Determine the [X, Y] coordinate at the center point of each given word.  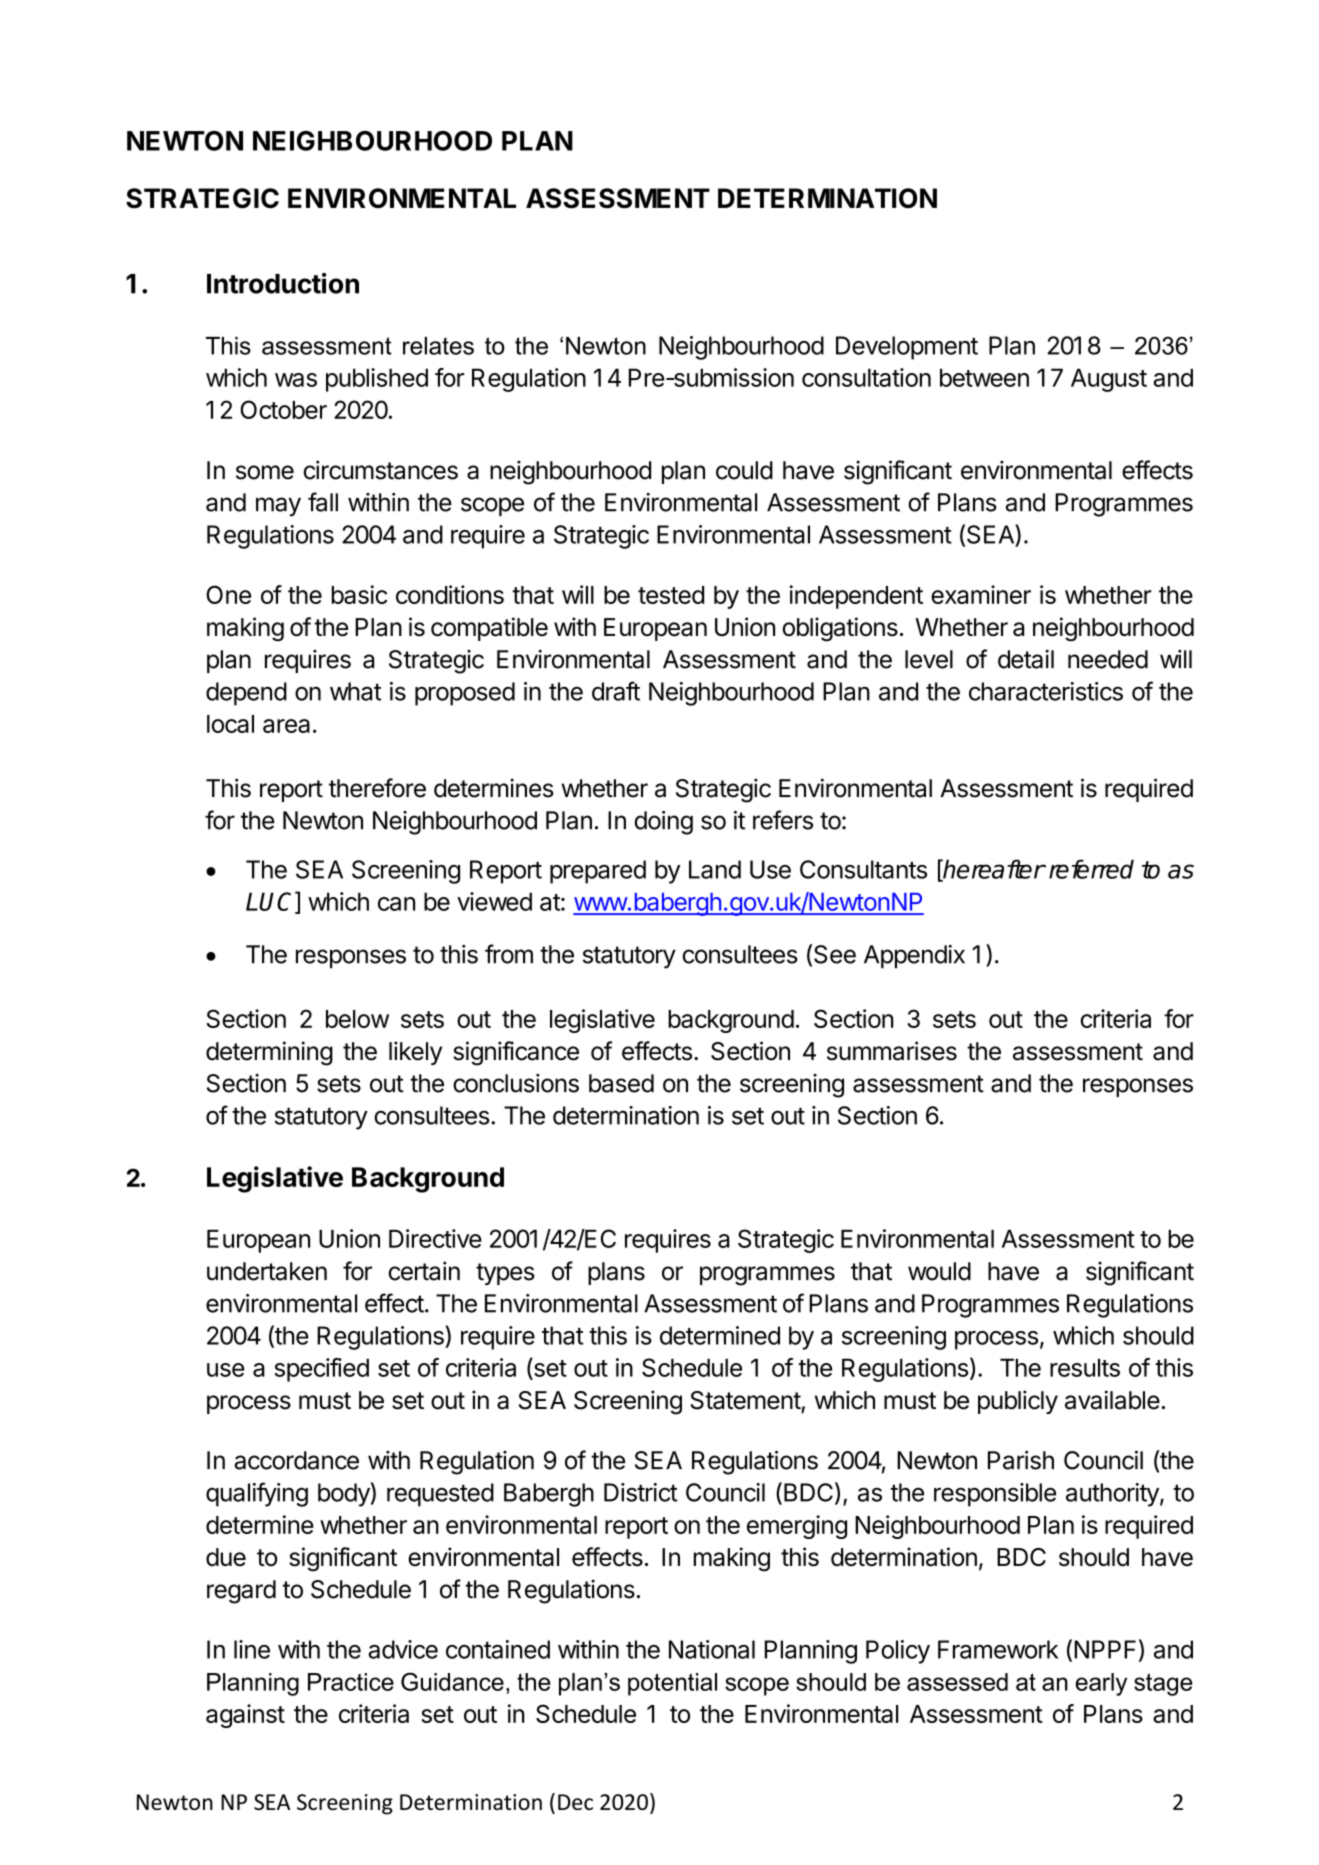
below [357, 1019]
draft [616, 691]
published [377, 380]
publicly [1018, 1402]
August [1109, 380]
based [621, 1083]
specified [321, 1370]
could [744, 470]
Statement [746, 1401]
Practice [351, 1682]
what [355, 691]
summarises [892, 1051]
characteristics [1046, 691]
